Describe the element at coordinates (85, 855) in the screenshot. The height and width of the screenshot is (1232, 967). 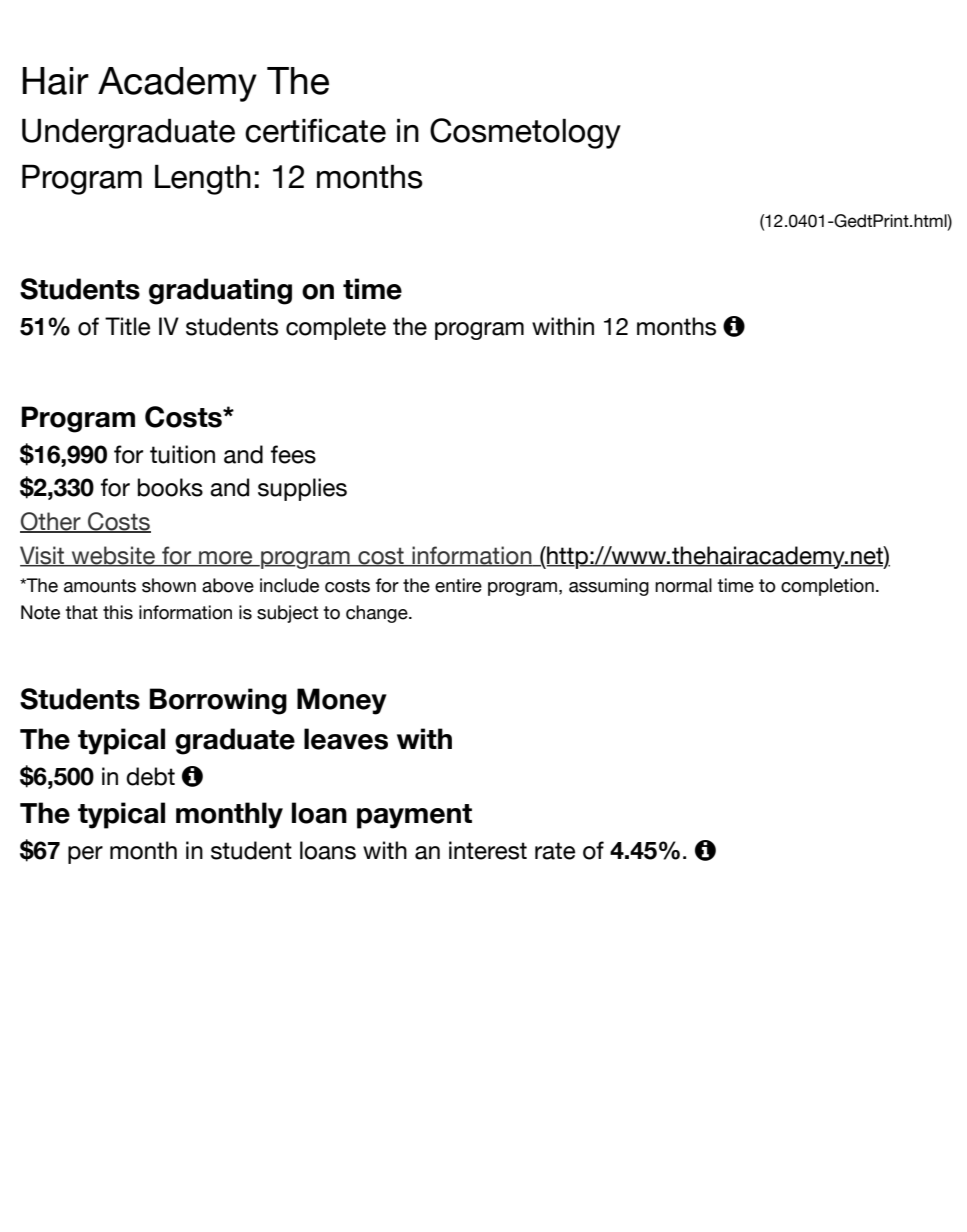
I see `per` at that location.
